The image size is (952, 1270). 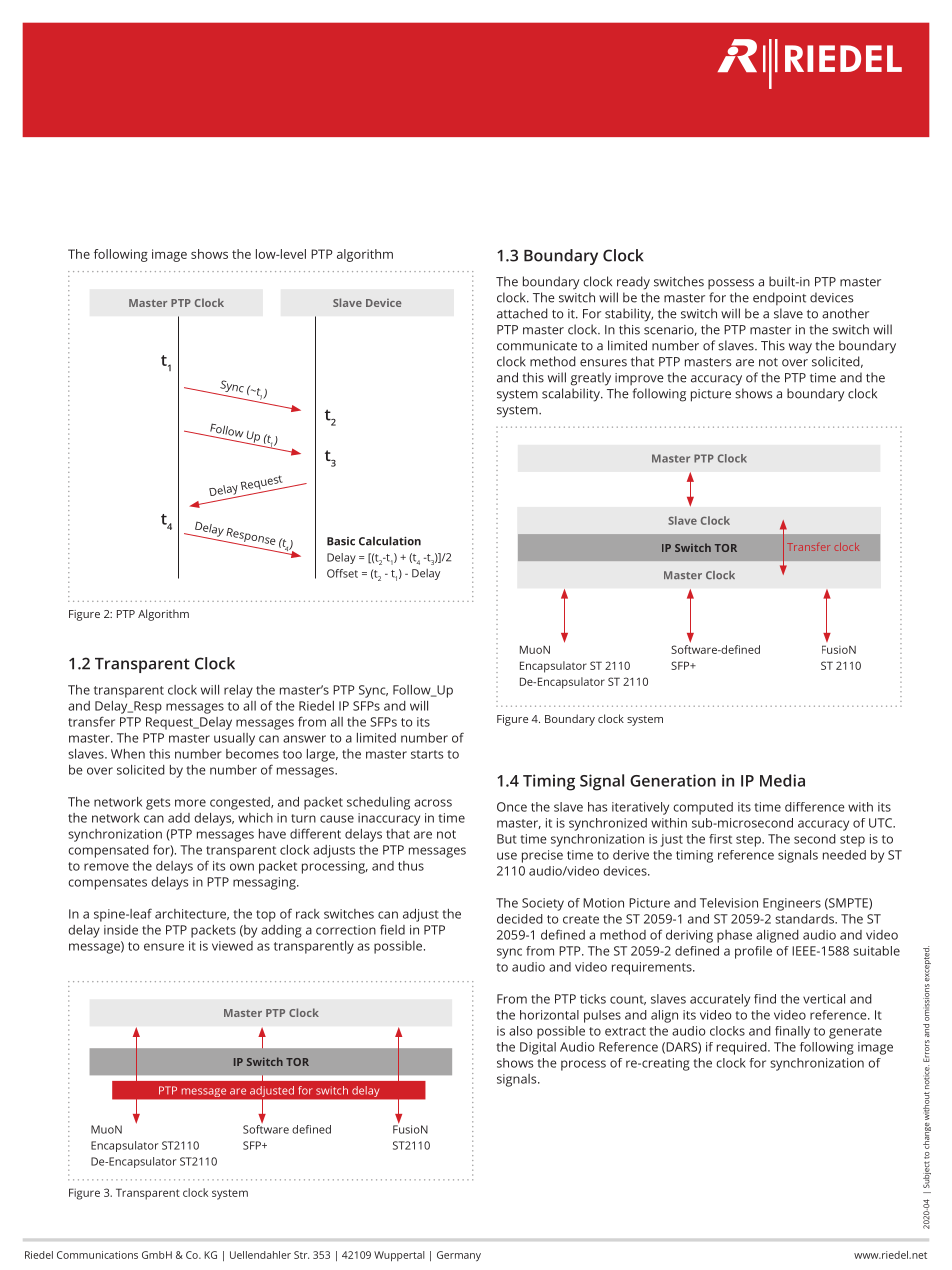 I want to click on Once, so click(x=512, y=807).
